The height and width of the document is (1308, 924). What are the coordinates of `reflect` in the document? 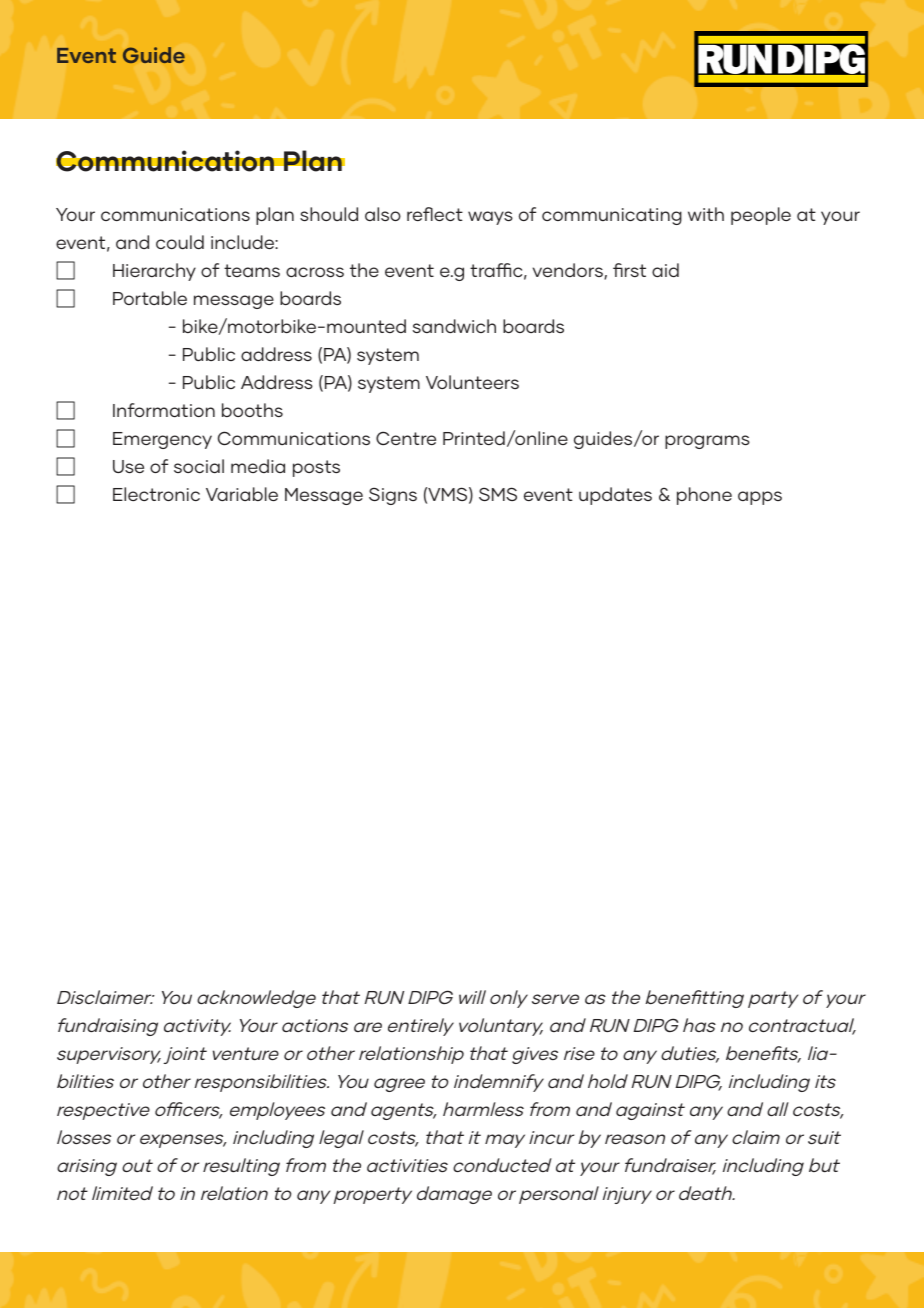 It's located at (435, 214).
